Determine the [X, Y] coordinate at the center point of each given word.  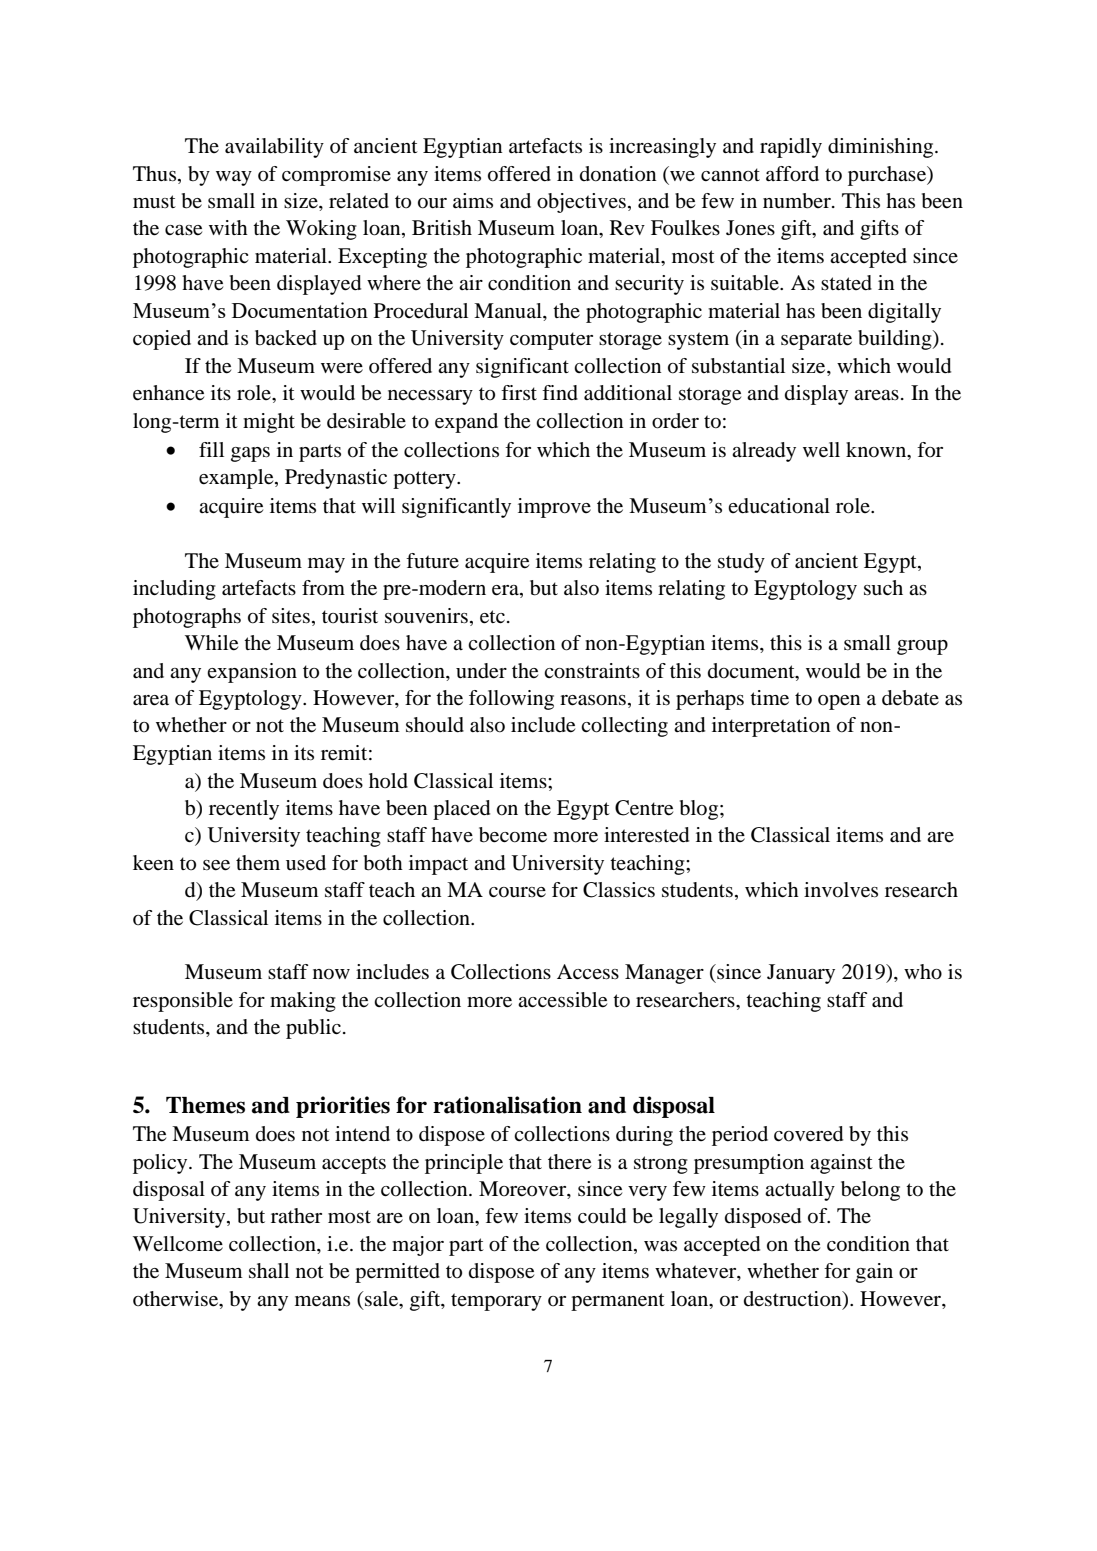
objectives [581, 203]
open [839, 702]
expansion [252, 673]
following [511, 700]
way [234, 178]
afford [792, 174]
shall [269, 1271]
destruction [794, 1299]
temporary [496, 1302]
